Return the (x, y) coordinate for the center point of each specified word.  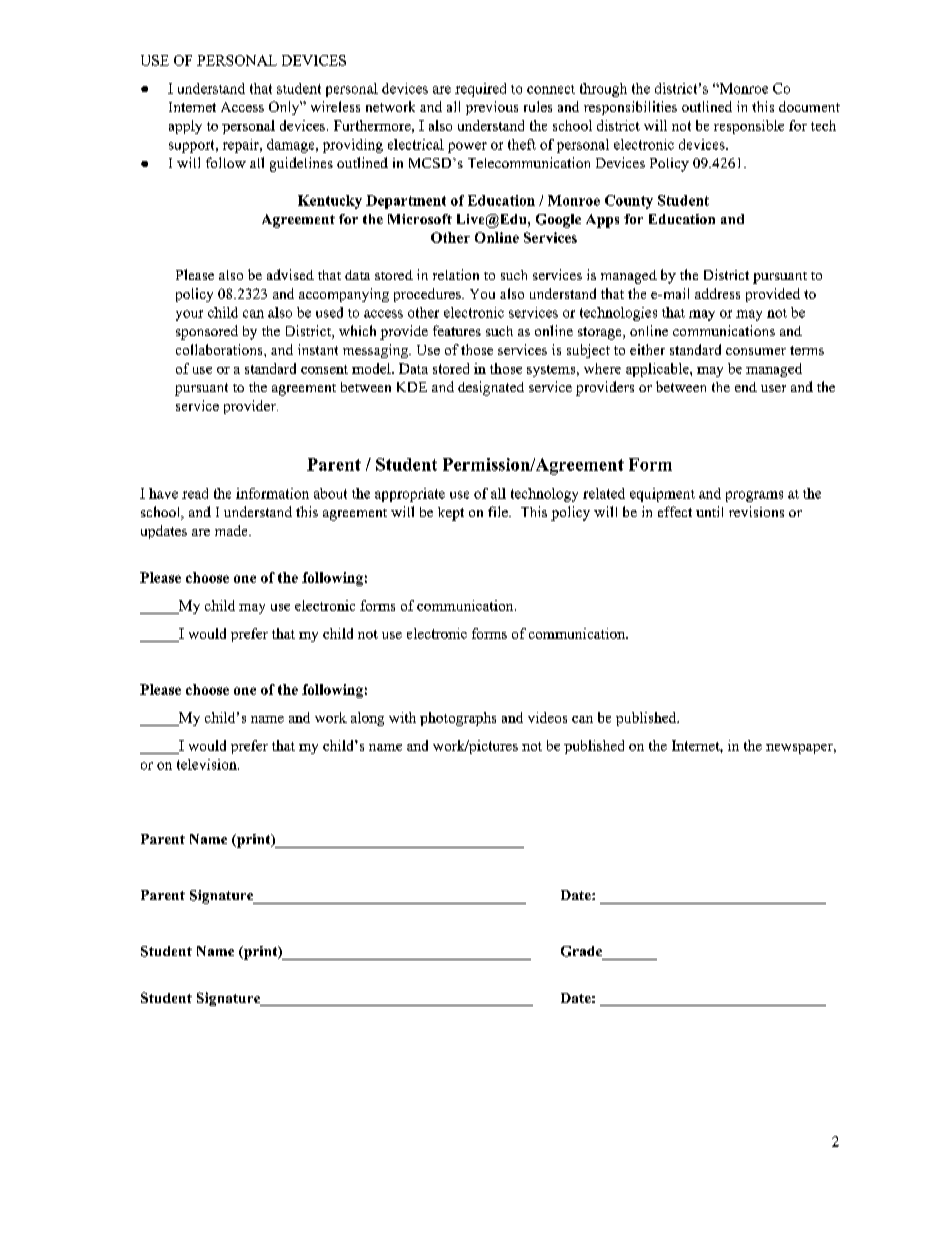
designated (491, 388)
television (208, 764)
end (746, 387)
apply (185, 127)
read (195, 493)
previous (492, 108)
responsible (749, 127)
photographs (458, 719)
